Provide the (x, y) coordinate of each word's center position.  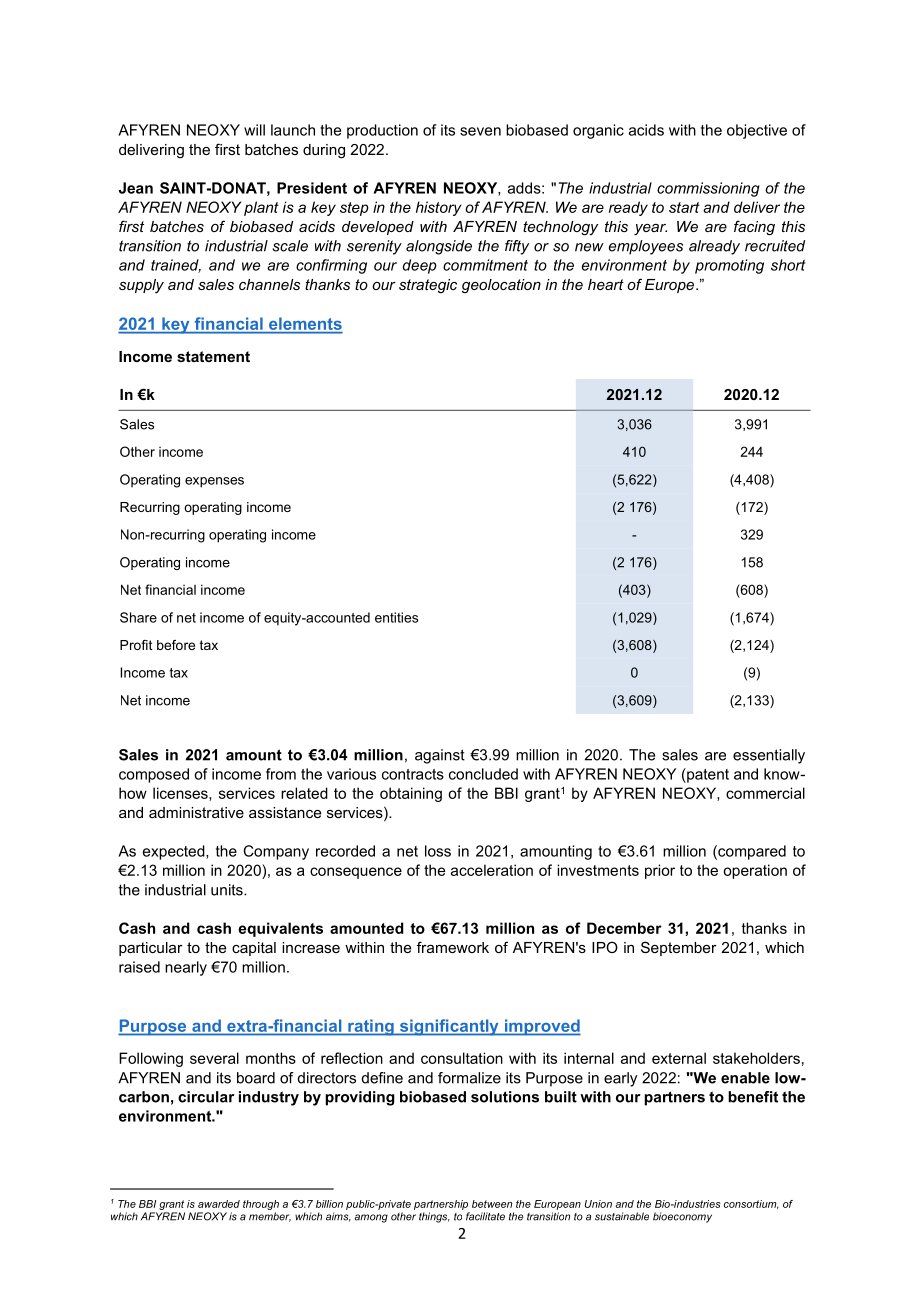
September (679, 948)
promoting (729, 266)
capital (254, 949)
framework (453, 947)
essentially (769, 756)
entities (396, 617)
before (176, 645)
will (254, 130)
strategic (428, 286)
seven (480, 131)
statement (213, 356)
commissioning (708, 189)
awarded (219, 1204)
